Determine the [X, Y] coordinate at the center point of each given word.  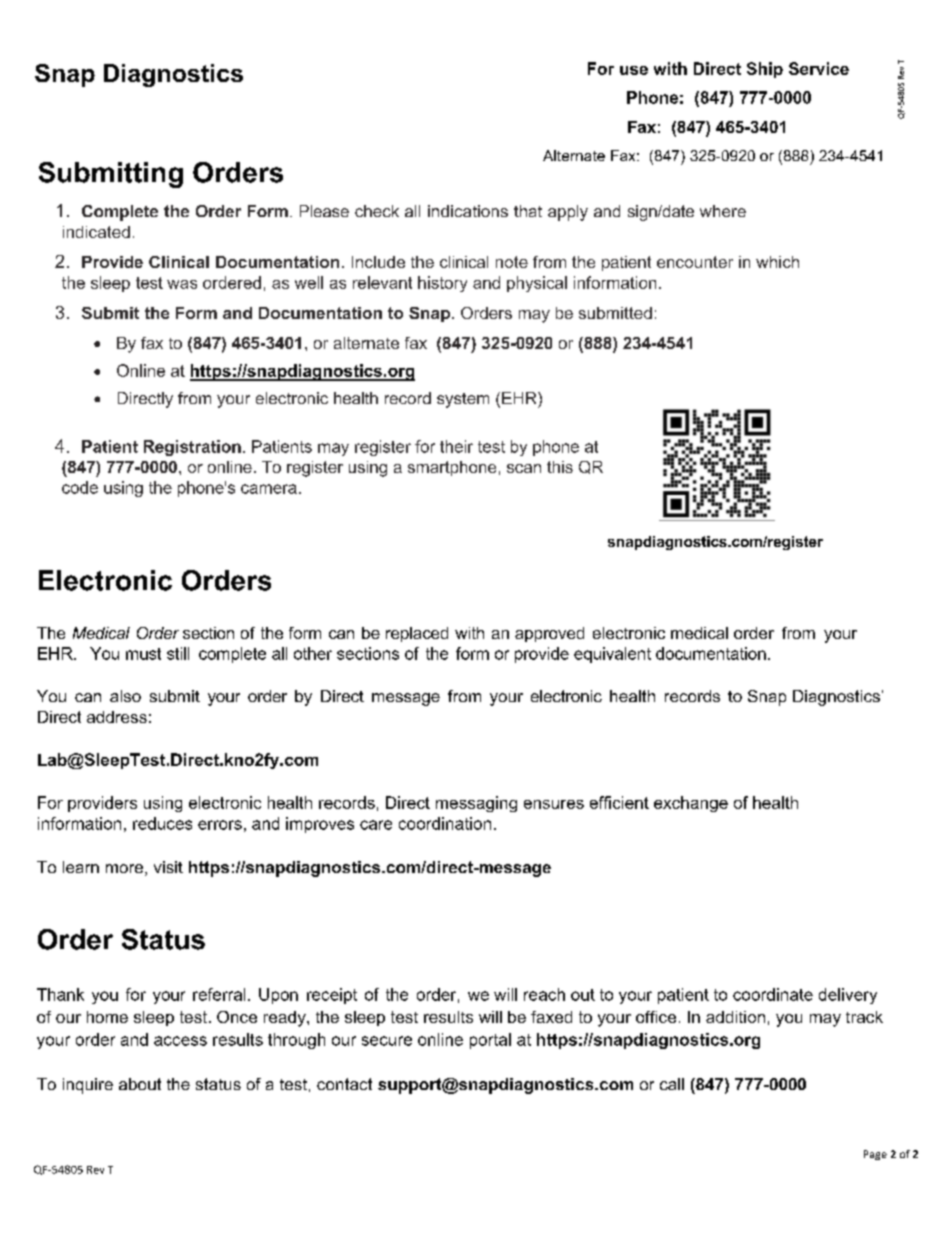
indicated [96, 232]
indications [468, 211]
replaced [417, 634]
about [140, 1084]
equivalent [612, 655]
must [143, 654]
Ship [765, 70]
